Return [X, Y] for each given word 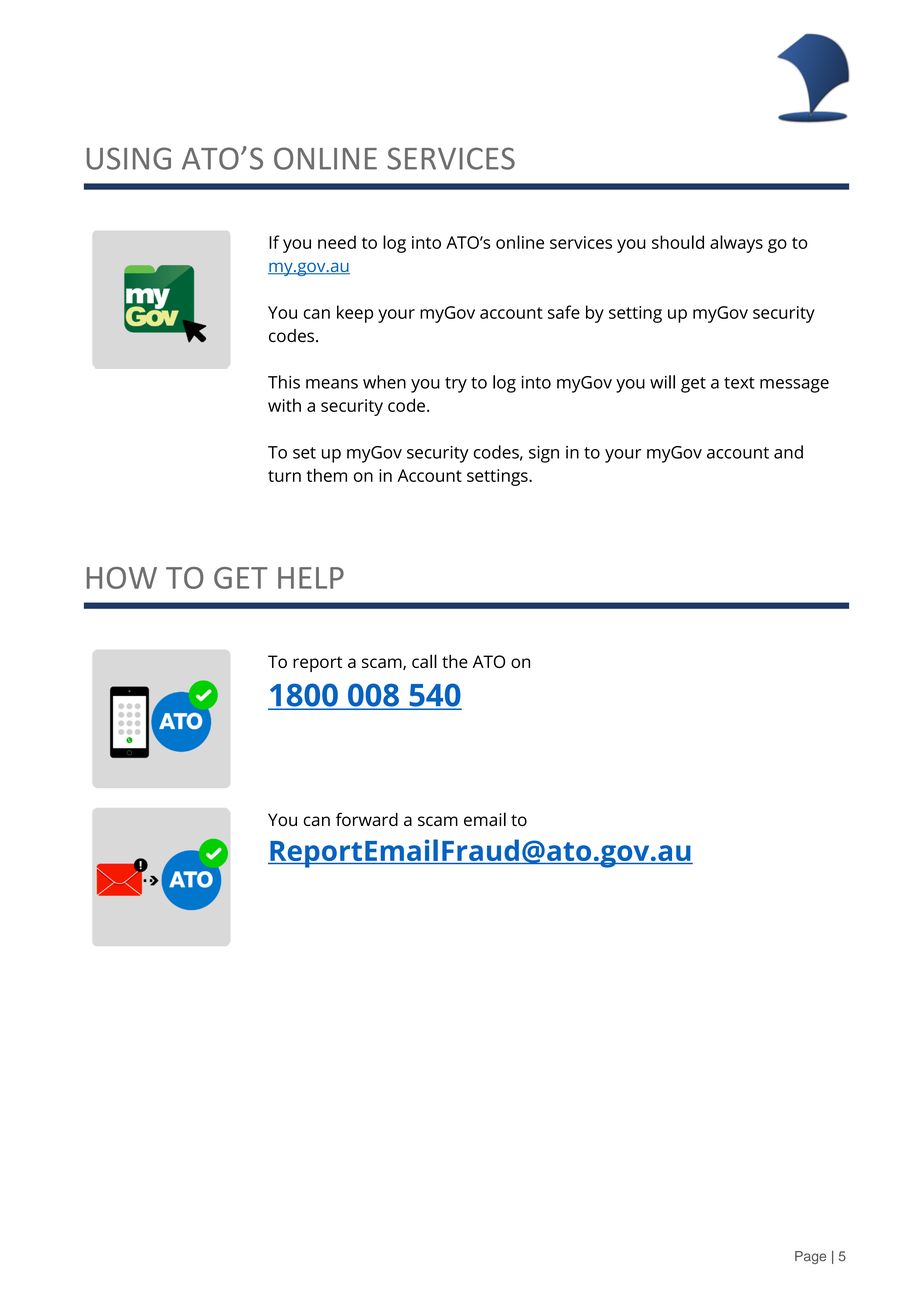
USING [129, 158]
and [788, 452]
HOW [122, 578]
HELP [311, 578]
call [424, 661]
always [736, 244]
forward [367, 819]
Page [810, 1257]
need [337, 242]
